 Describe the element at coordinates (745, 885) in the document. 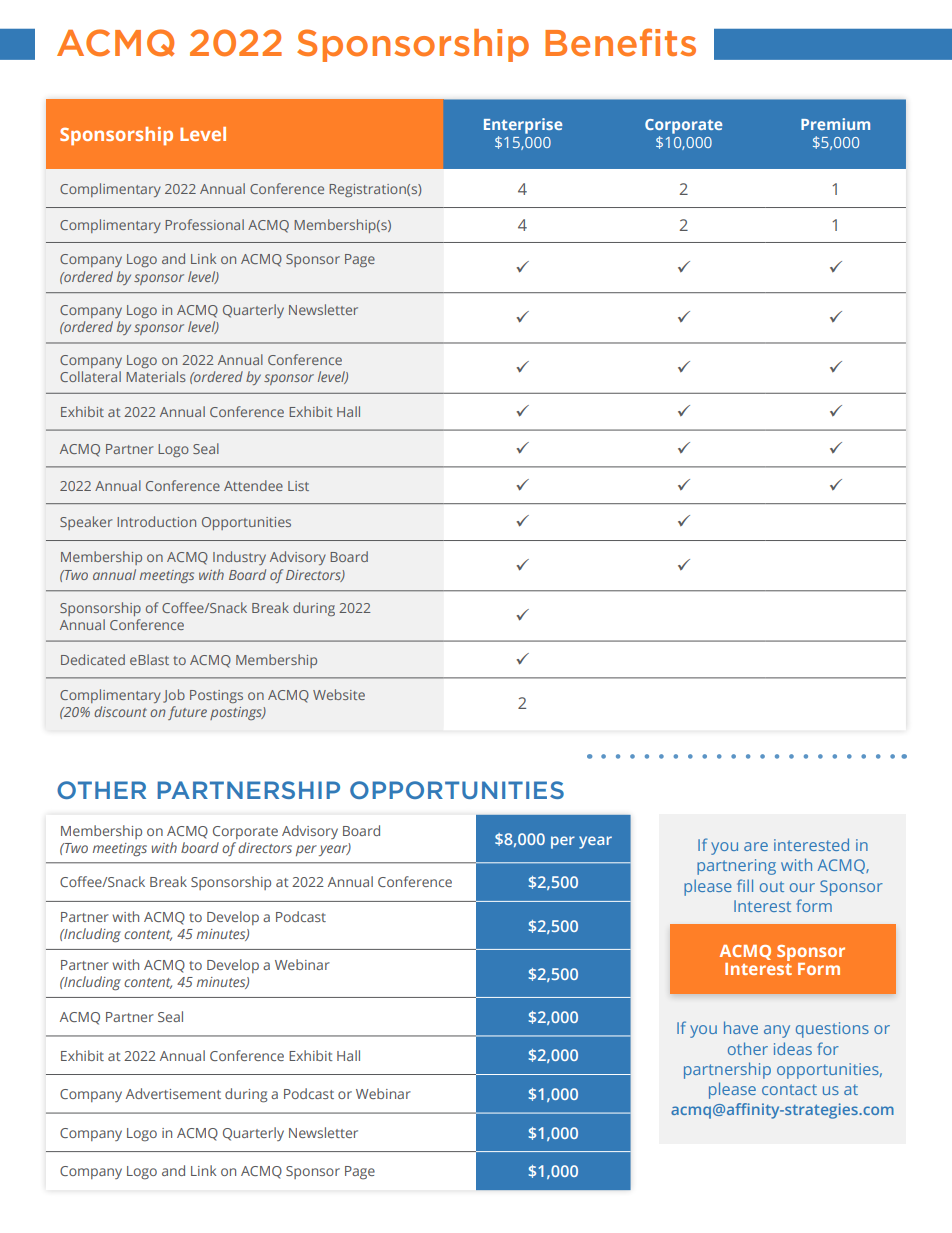

I see `fill` at that location.
